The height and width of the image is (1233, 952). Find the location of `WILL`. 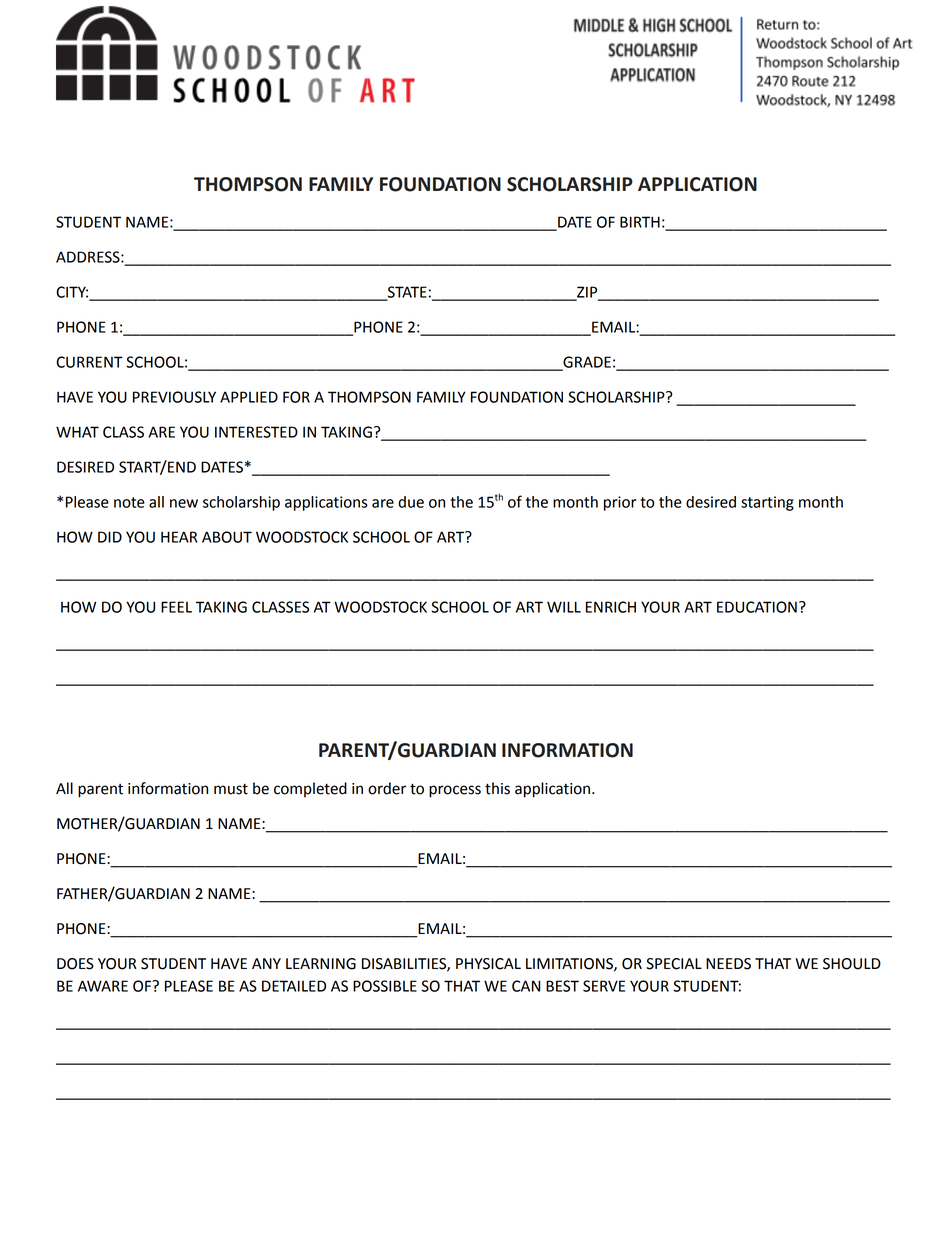

WILL is located at coordinates (564, 607).
